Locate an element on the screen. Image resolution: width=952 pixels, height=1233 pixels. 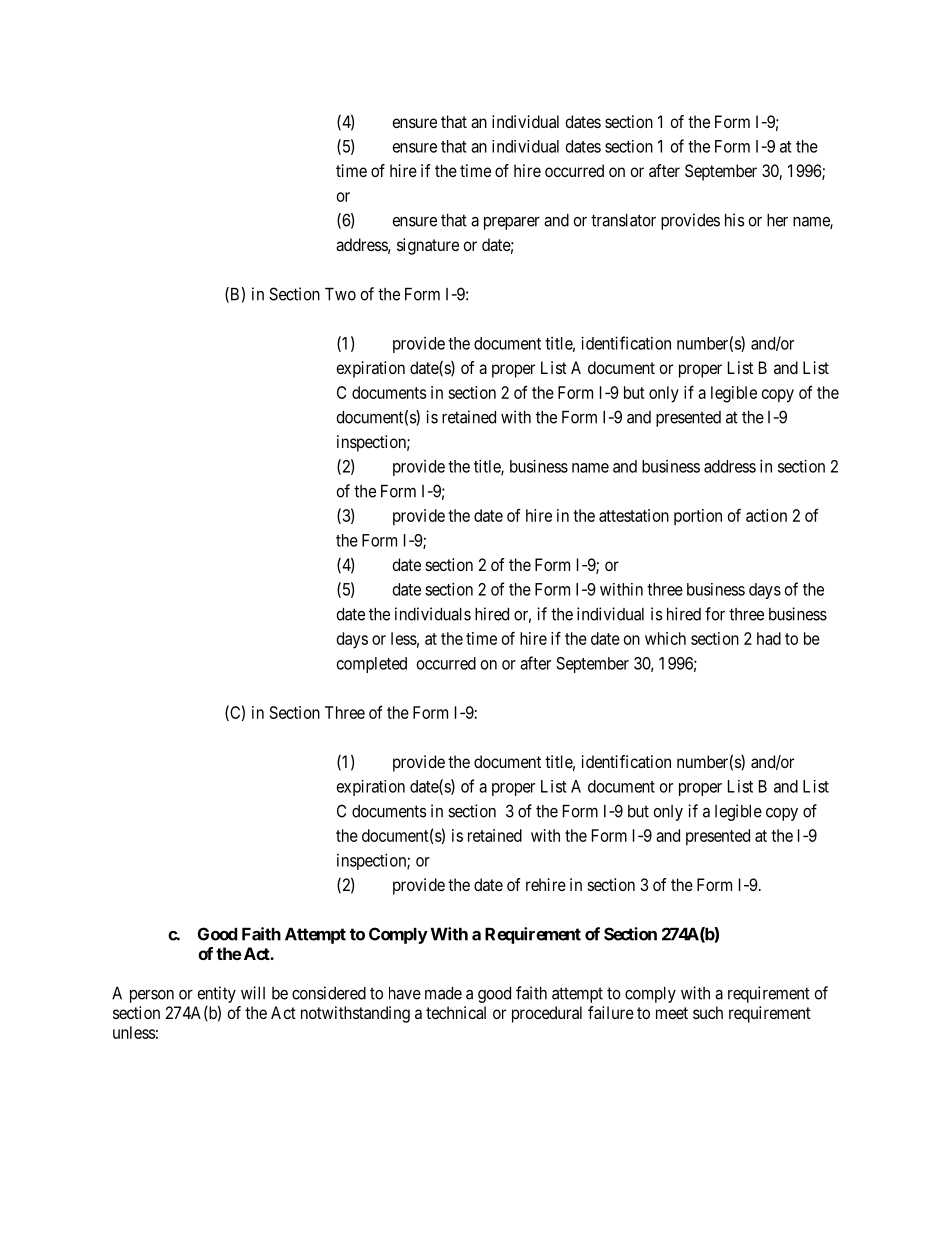
had is located at coordinates (769, 638).
